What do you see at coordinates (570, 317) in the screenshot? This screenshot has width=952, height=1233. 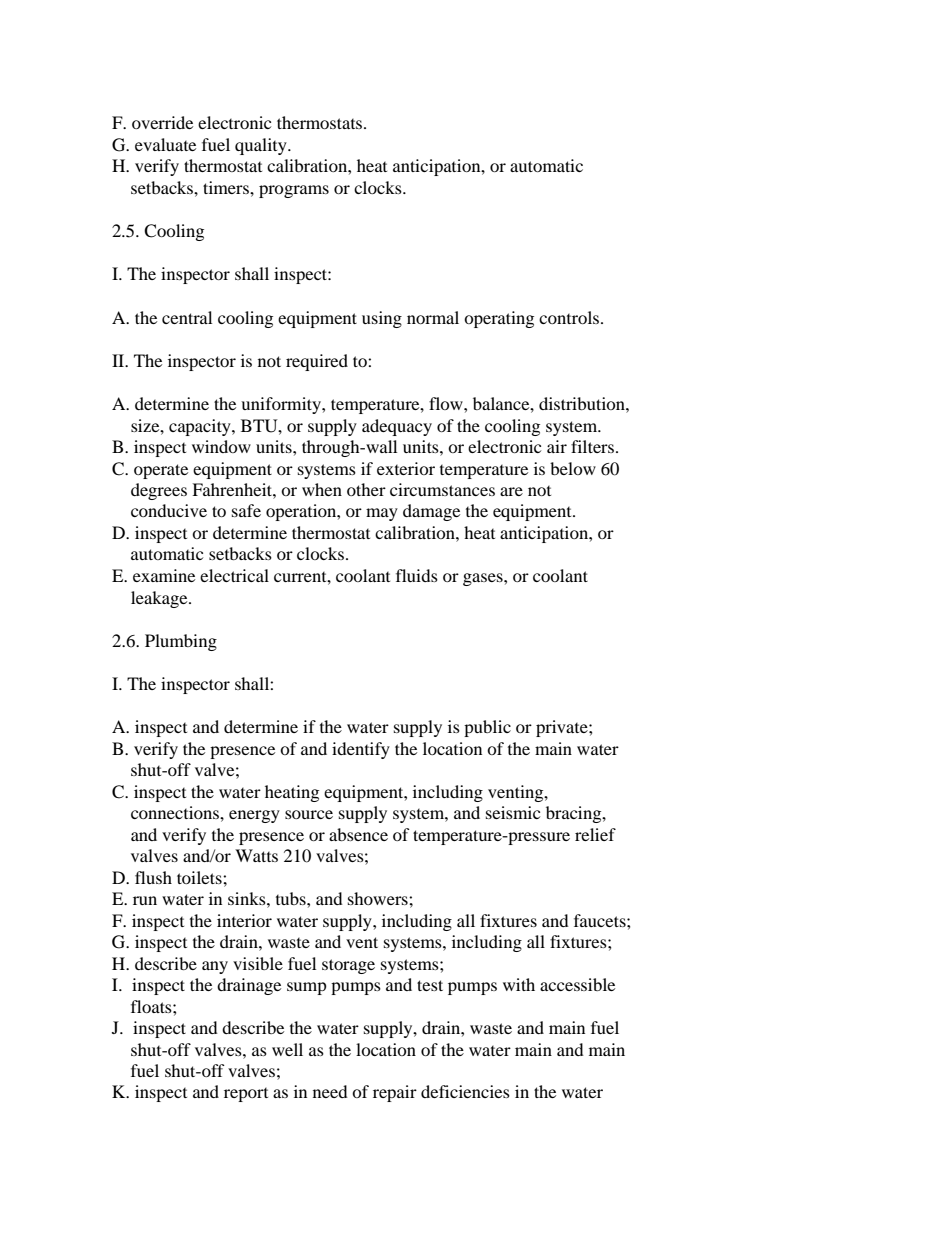 I see `controls` at bounding box center [570, 317].
